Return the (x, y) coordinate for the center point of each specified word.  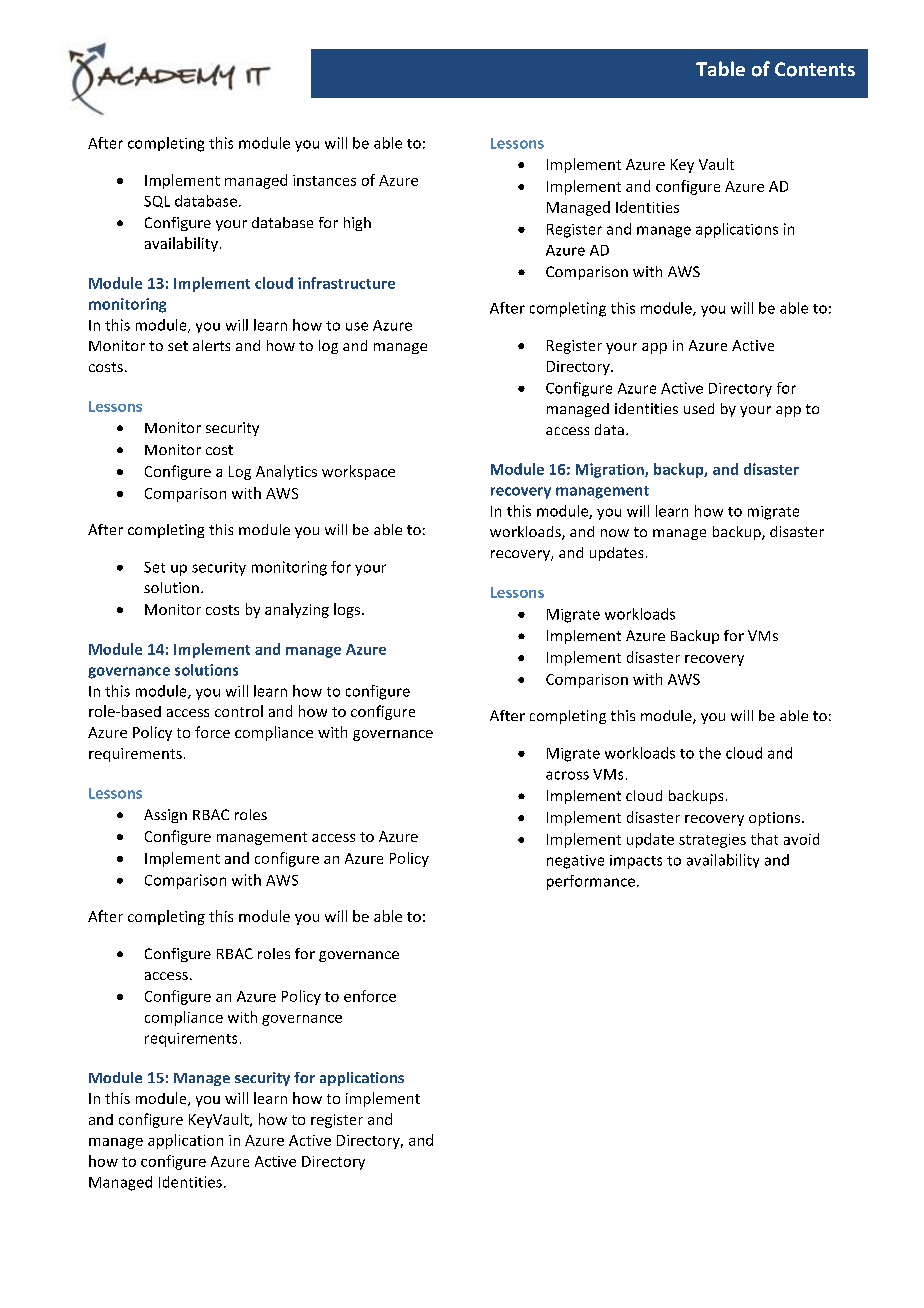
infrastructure (346, 283)
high (357, 224)
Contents (815, 69)
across (567, 775)
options (774, 819)
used (699, 408)
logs (347, 610)
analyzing (297, 610)
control (239, 711)
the (710, 753)
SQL (157, 202)
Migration (611, 470)
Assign (165, 816)
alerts (211, 345)
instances (324, 180)
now (615, 533)
